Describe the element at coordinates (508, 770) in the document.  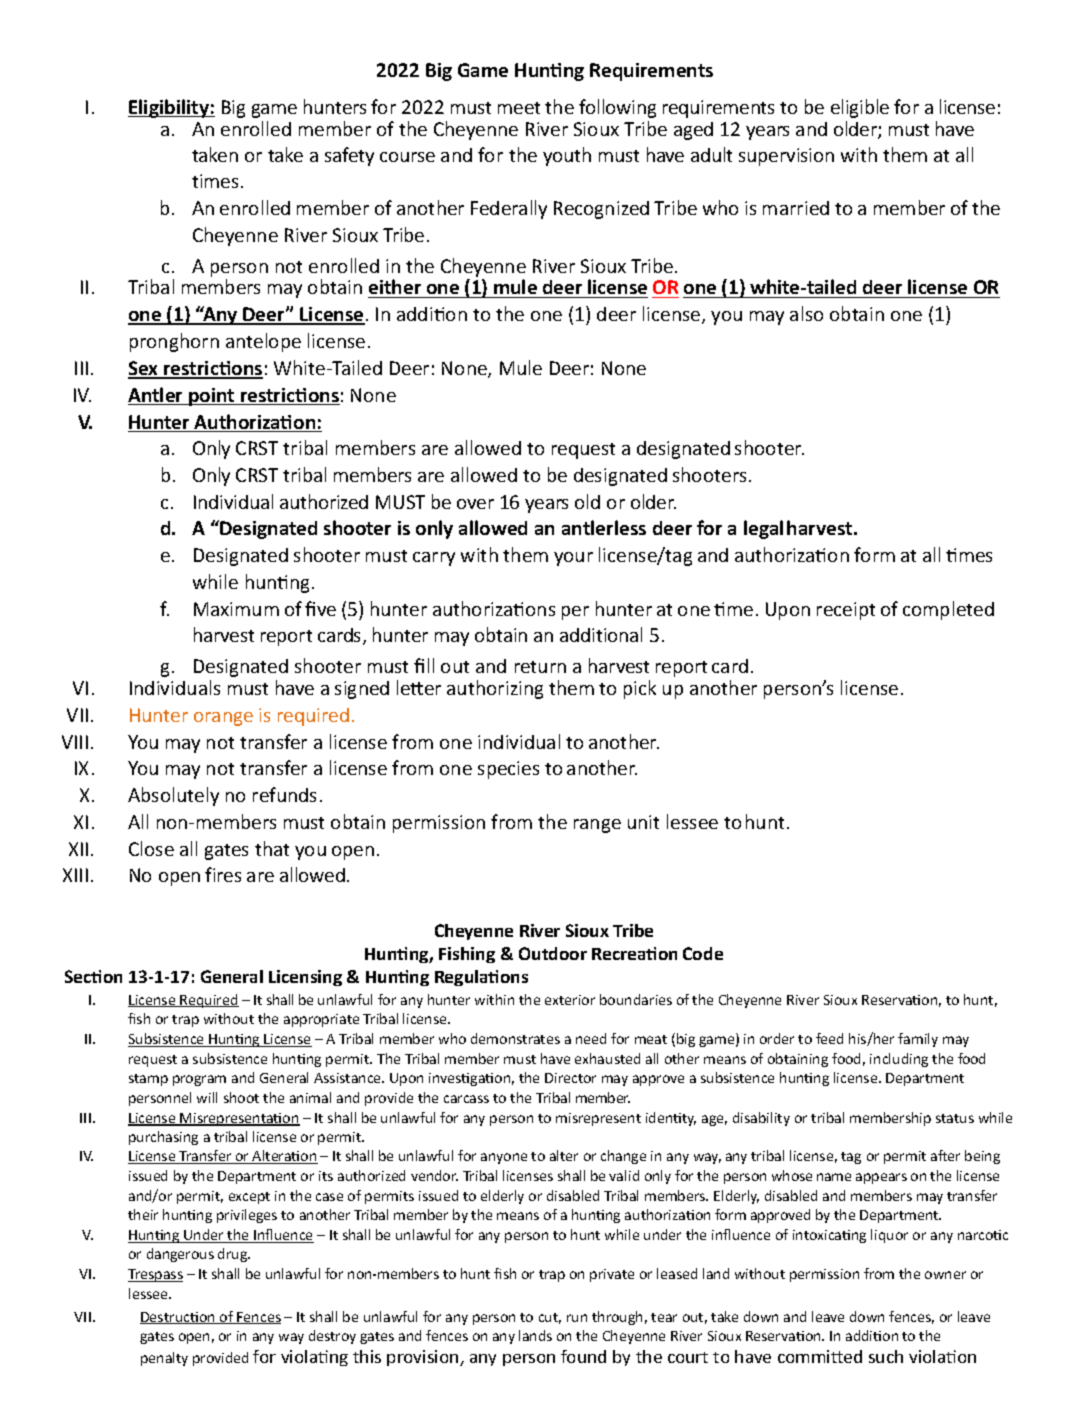
I see `species` at that location.
